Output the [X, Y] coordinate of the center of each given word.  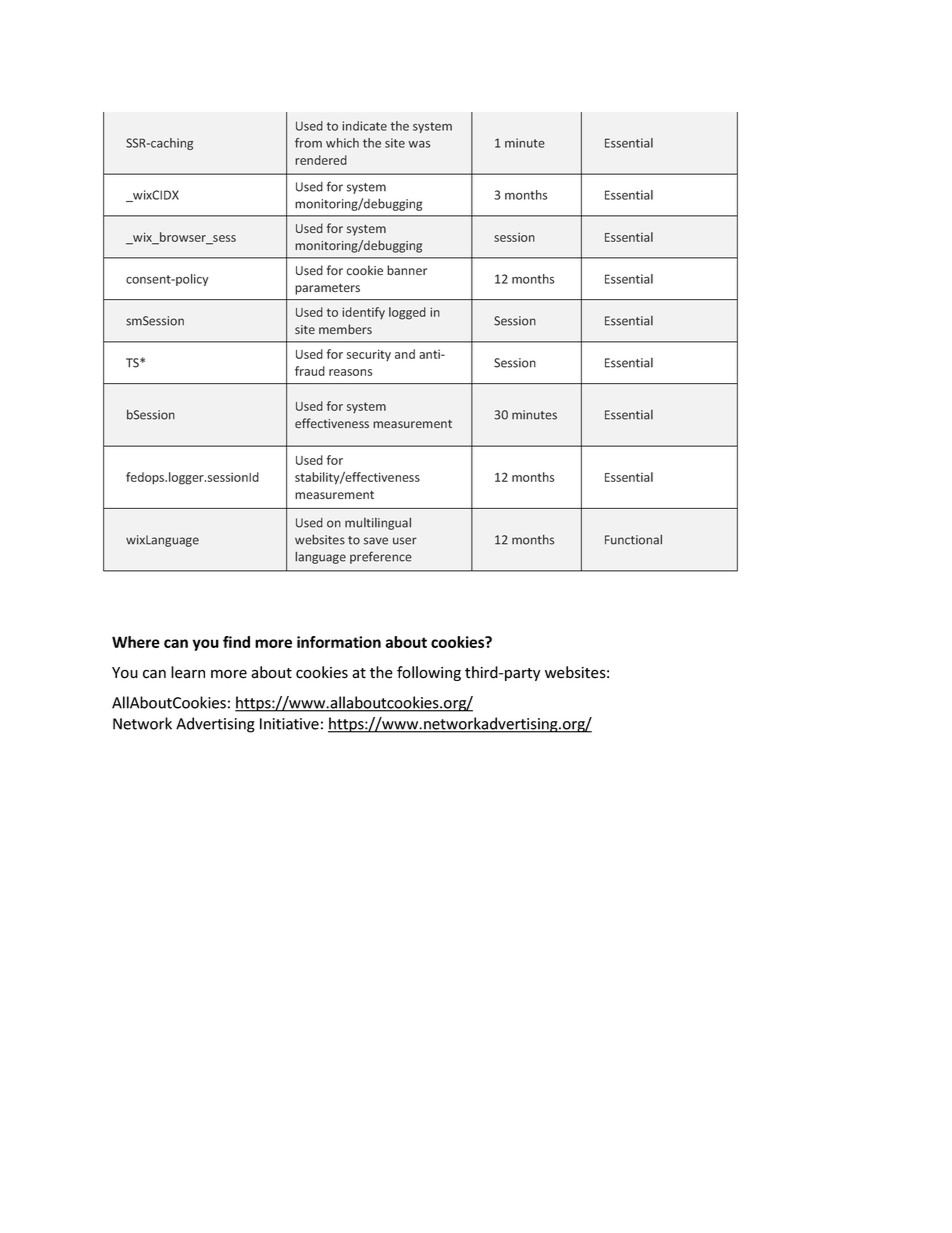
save [376, 541]
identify [363, 313]
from [308, 143]
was [419, 144]
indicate [364, 126]
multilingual [378, 523]
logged [407, 313]
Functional [633, 539]
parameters [327, 289]
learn [188, 672]
